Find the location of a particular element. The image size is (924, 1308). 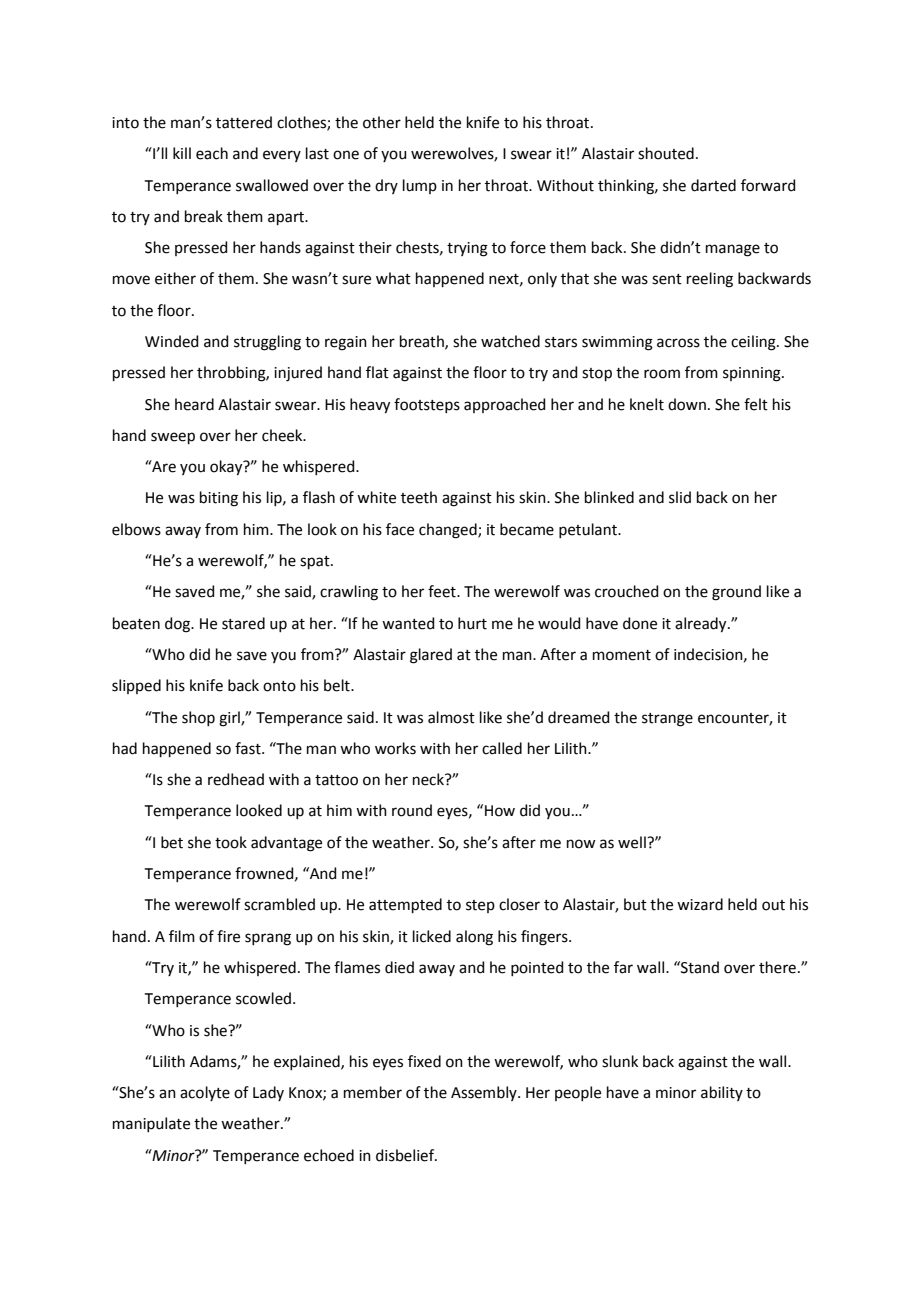

lump is located at coordinates (420, 186).
